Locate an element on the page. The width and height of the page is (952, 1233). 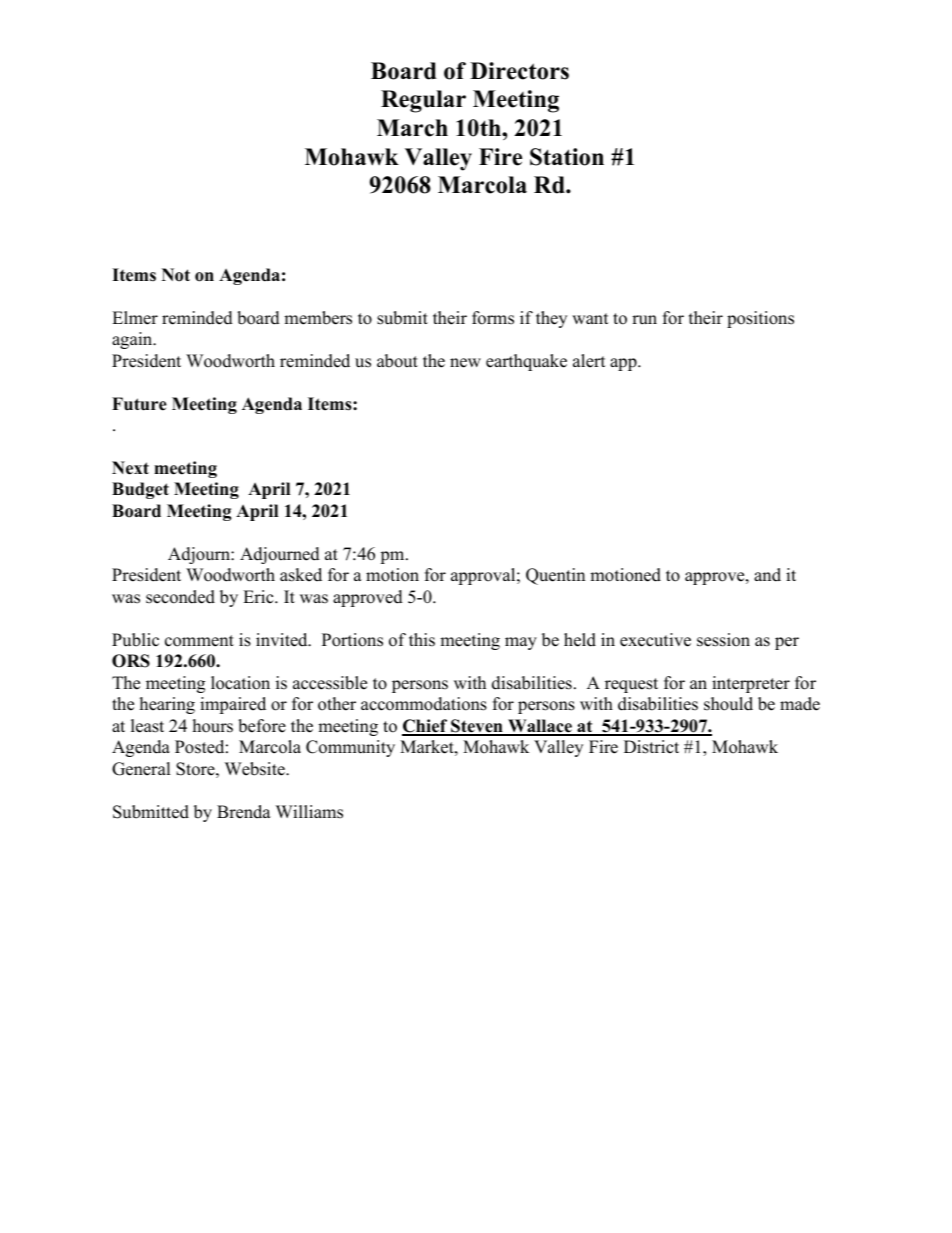
Brenda is located at coordinates (244, 812).
